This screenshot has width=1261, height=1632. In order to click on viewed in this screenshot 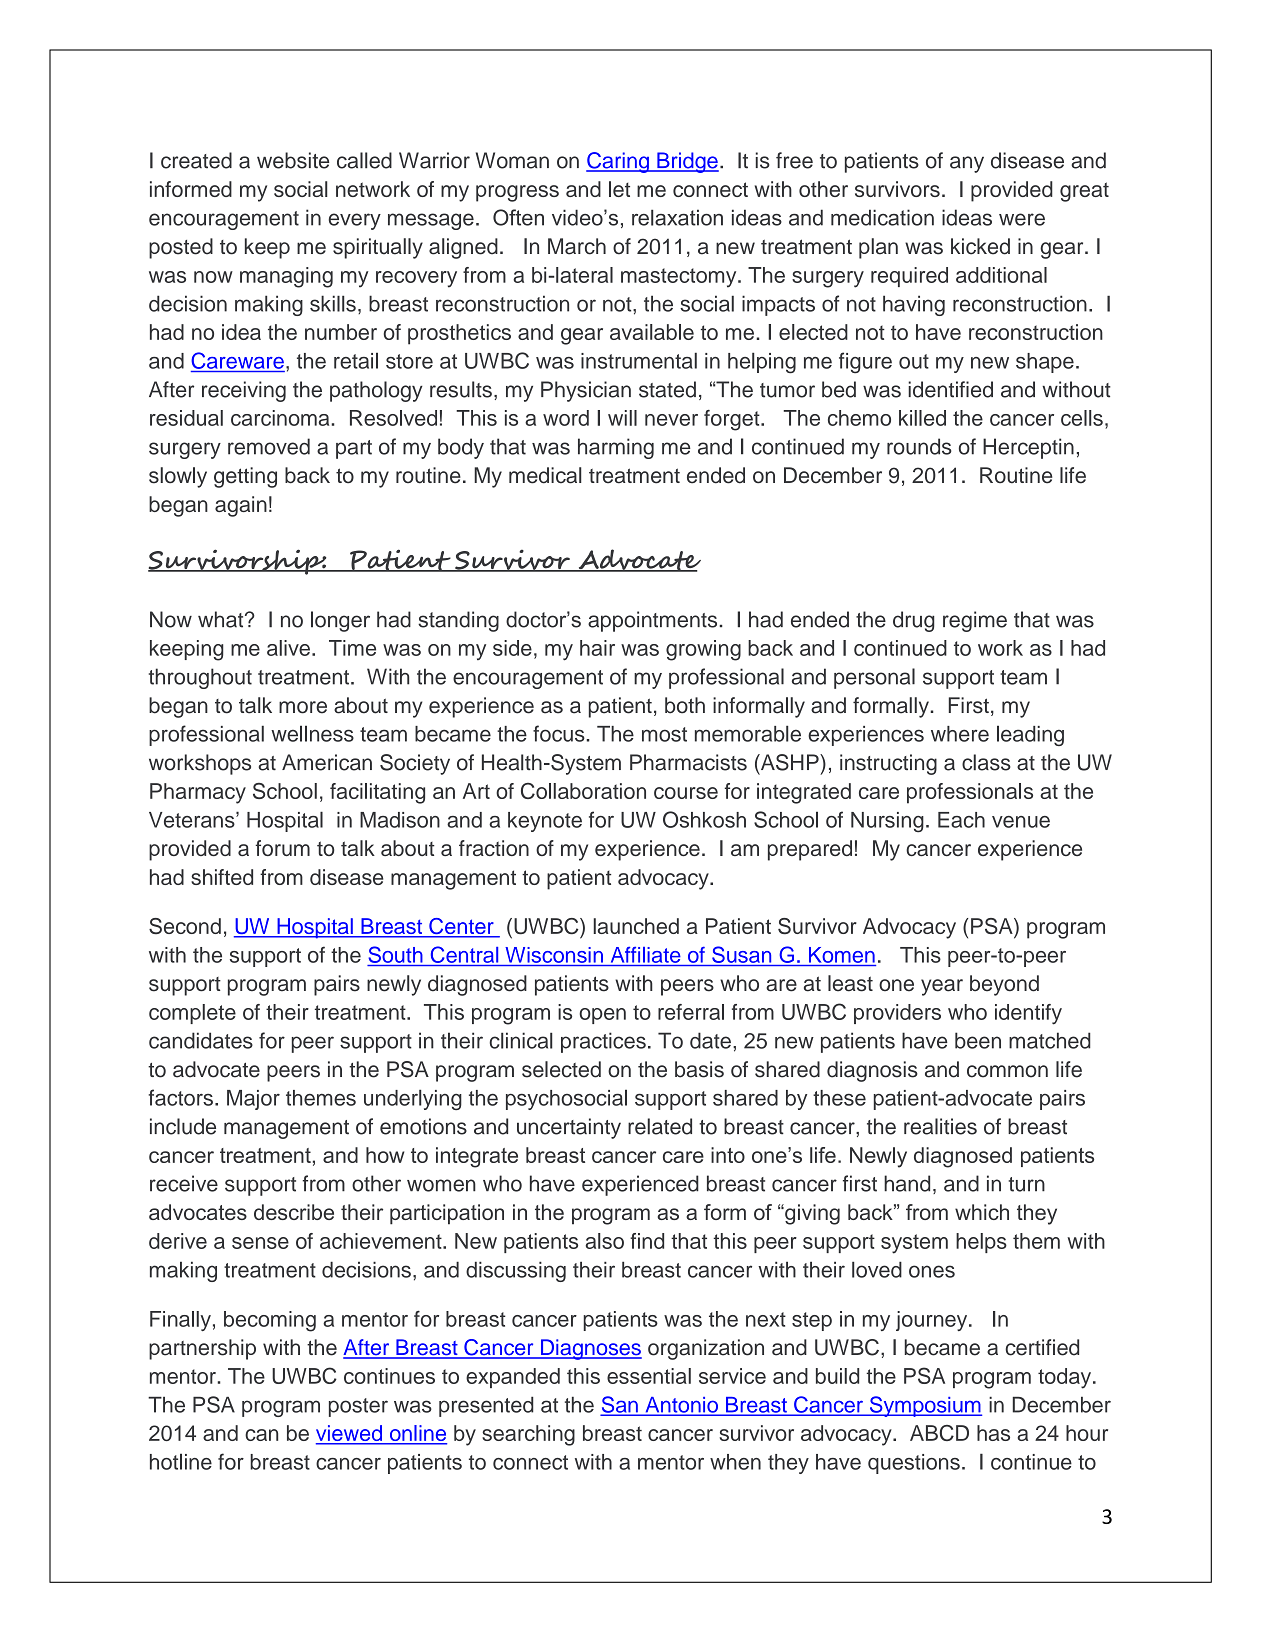, I will do `click(350, 1434)`.
